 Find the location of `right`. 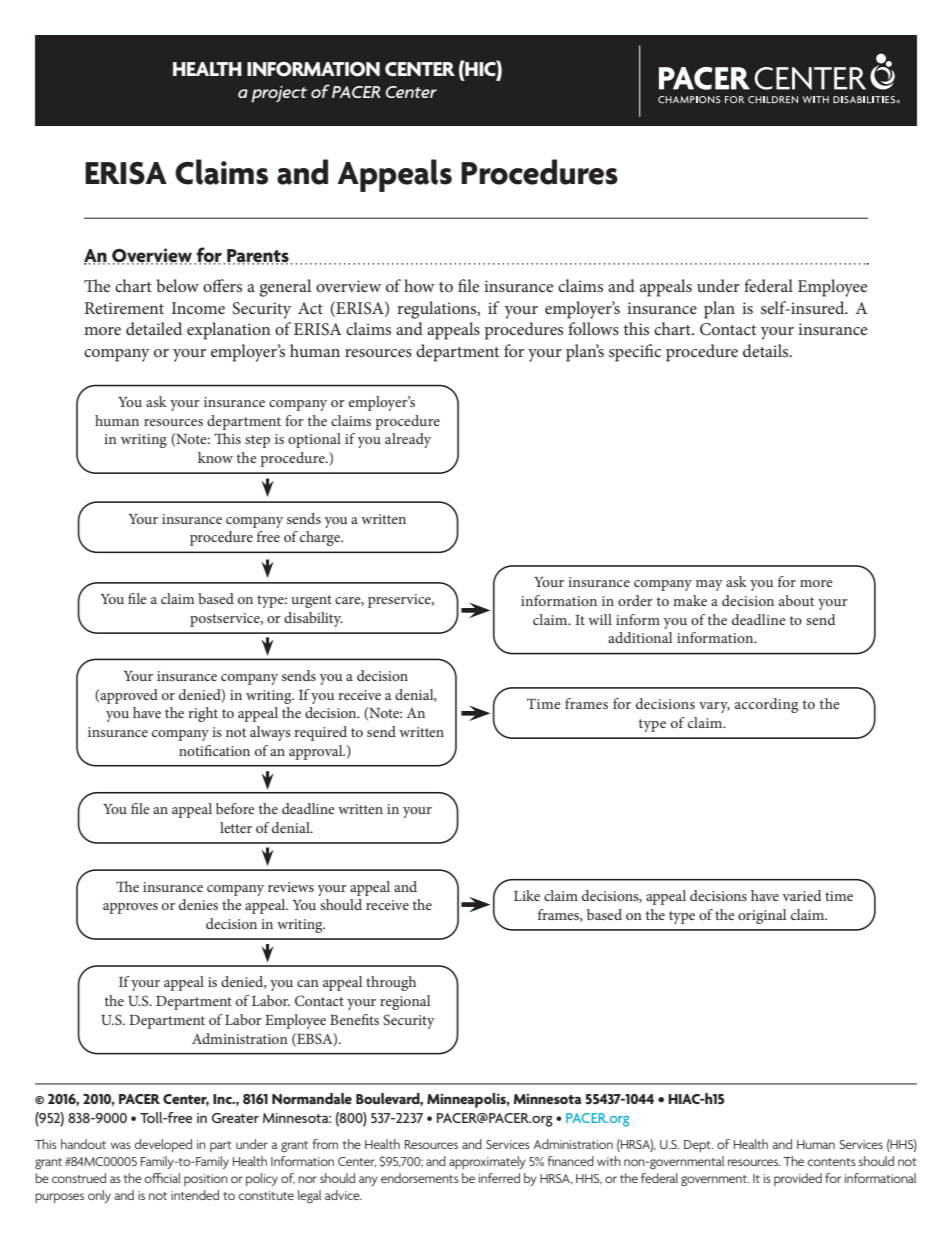

right is located at coordinates (203, 714).
